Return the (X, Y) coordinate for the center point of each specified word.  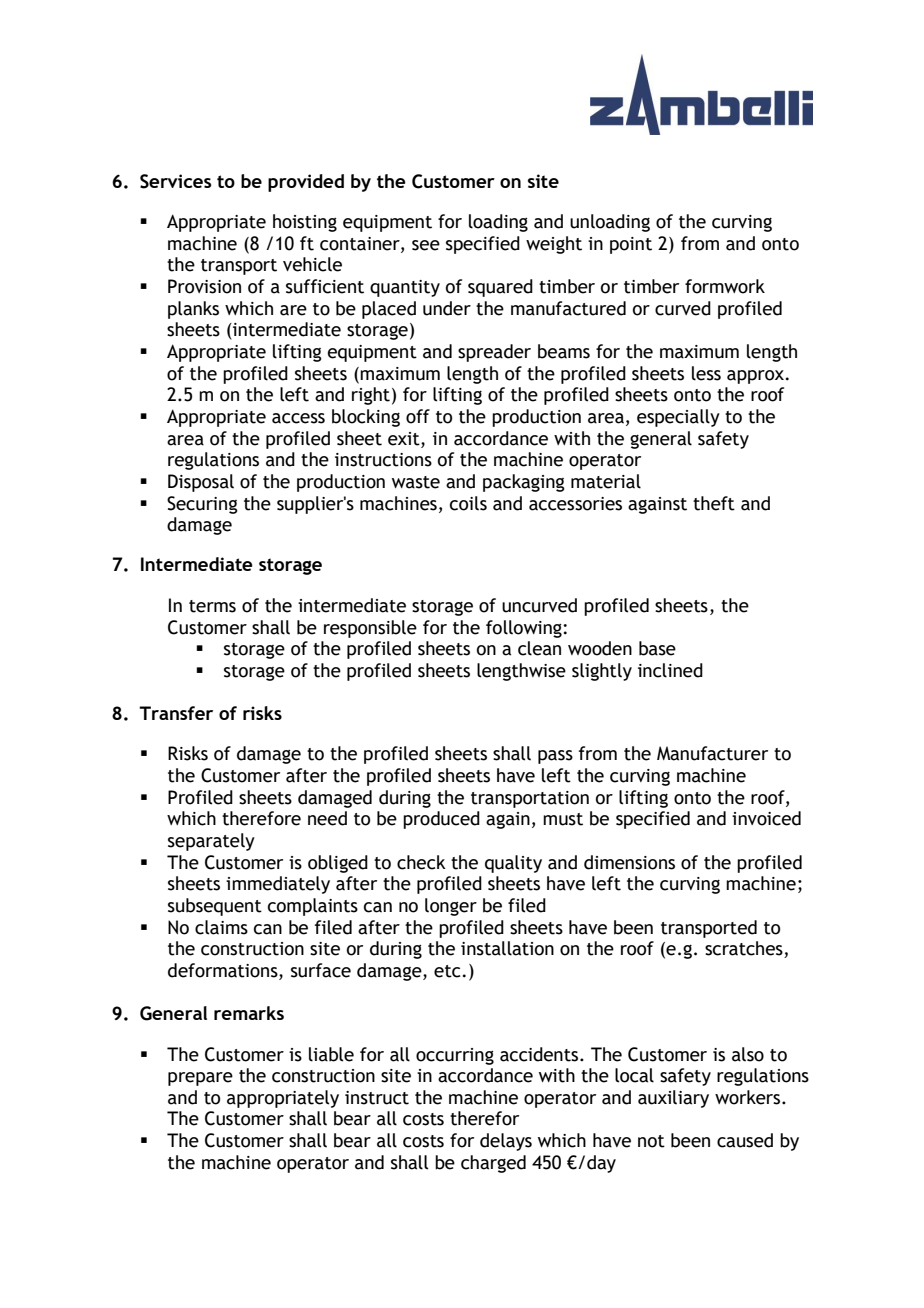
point (631, 245)
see (426, 245)
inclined (670, 670)
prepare (200, 1079)
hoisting (305, 223)
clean (539, 648)
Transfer (176, 713)
